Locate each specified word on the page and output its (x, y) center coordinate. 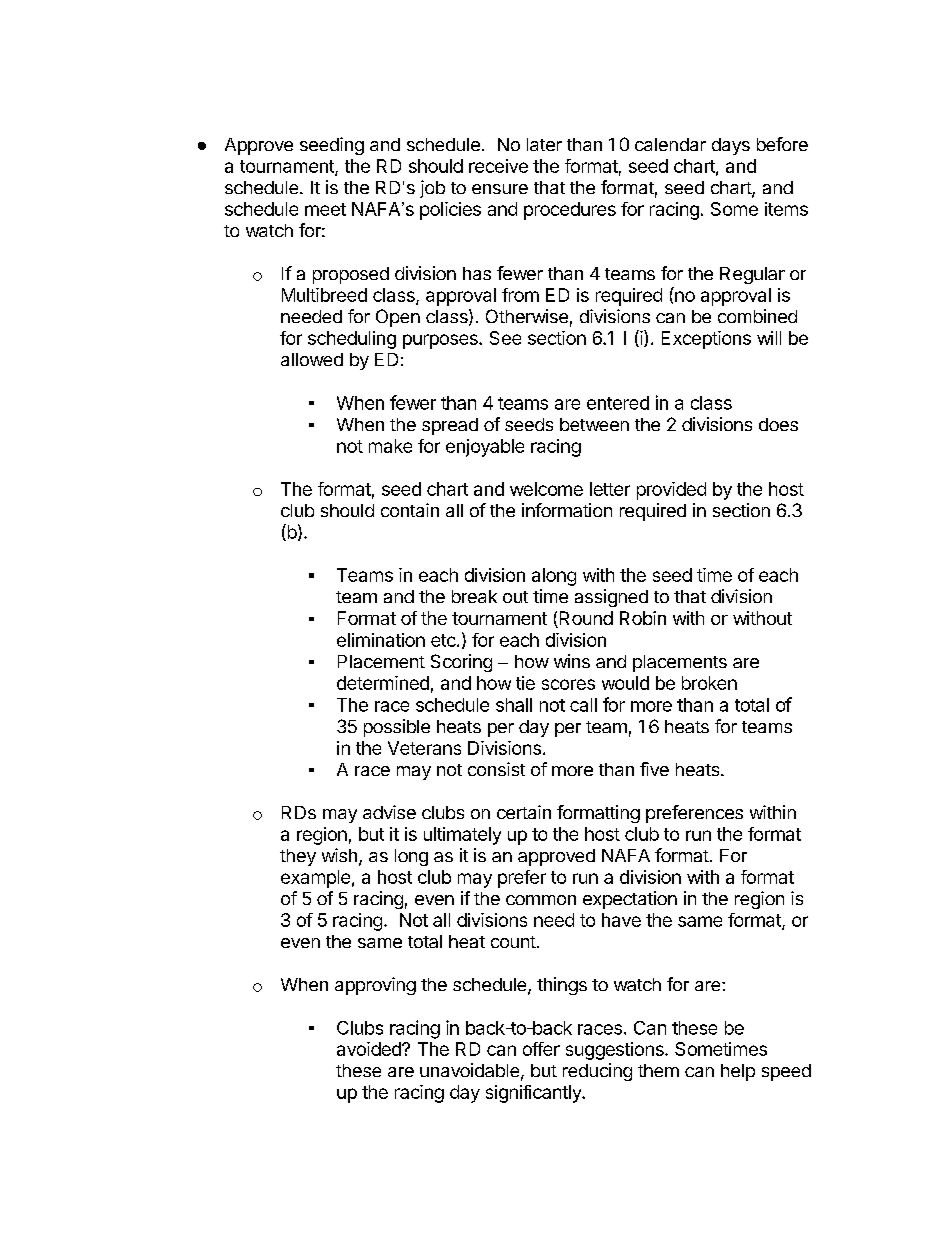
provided (671, 491)
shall (514, 705)
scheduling (352, 340)
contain (410, 510)
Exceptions (706, 340)
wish (339, 855)
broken (709, 683)
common (541, 900)
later (544, 144)
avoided (370, 1049)
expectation (630, 900)
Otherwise (527, 316)
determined (383, 683)
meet (325, 209)
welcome (546, 489)
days (731, 146)
